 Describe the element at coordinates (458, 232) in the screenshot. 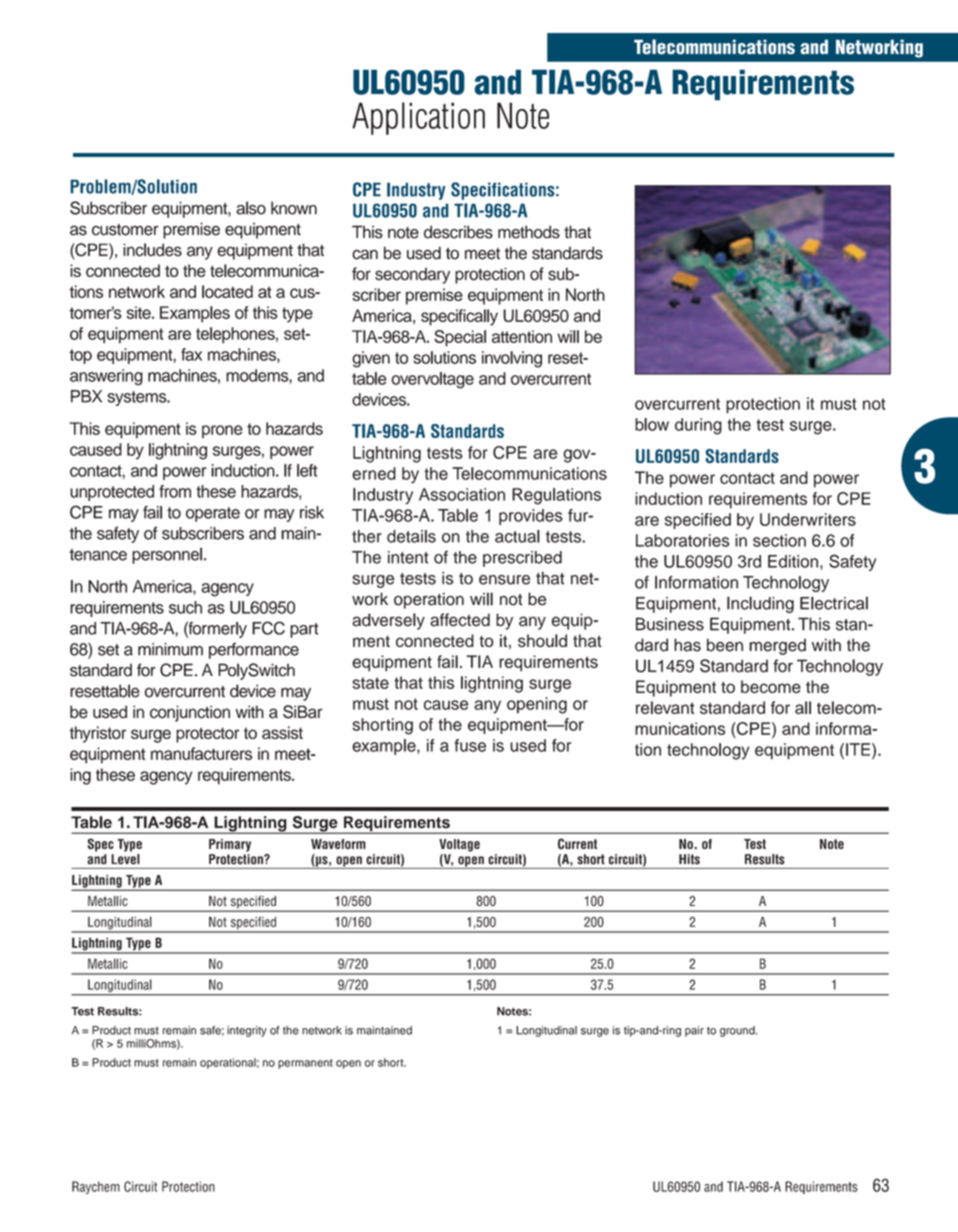

I see `describes` at that location.
